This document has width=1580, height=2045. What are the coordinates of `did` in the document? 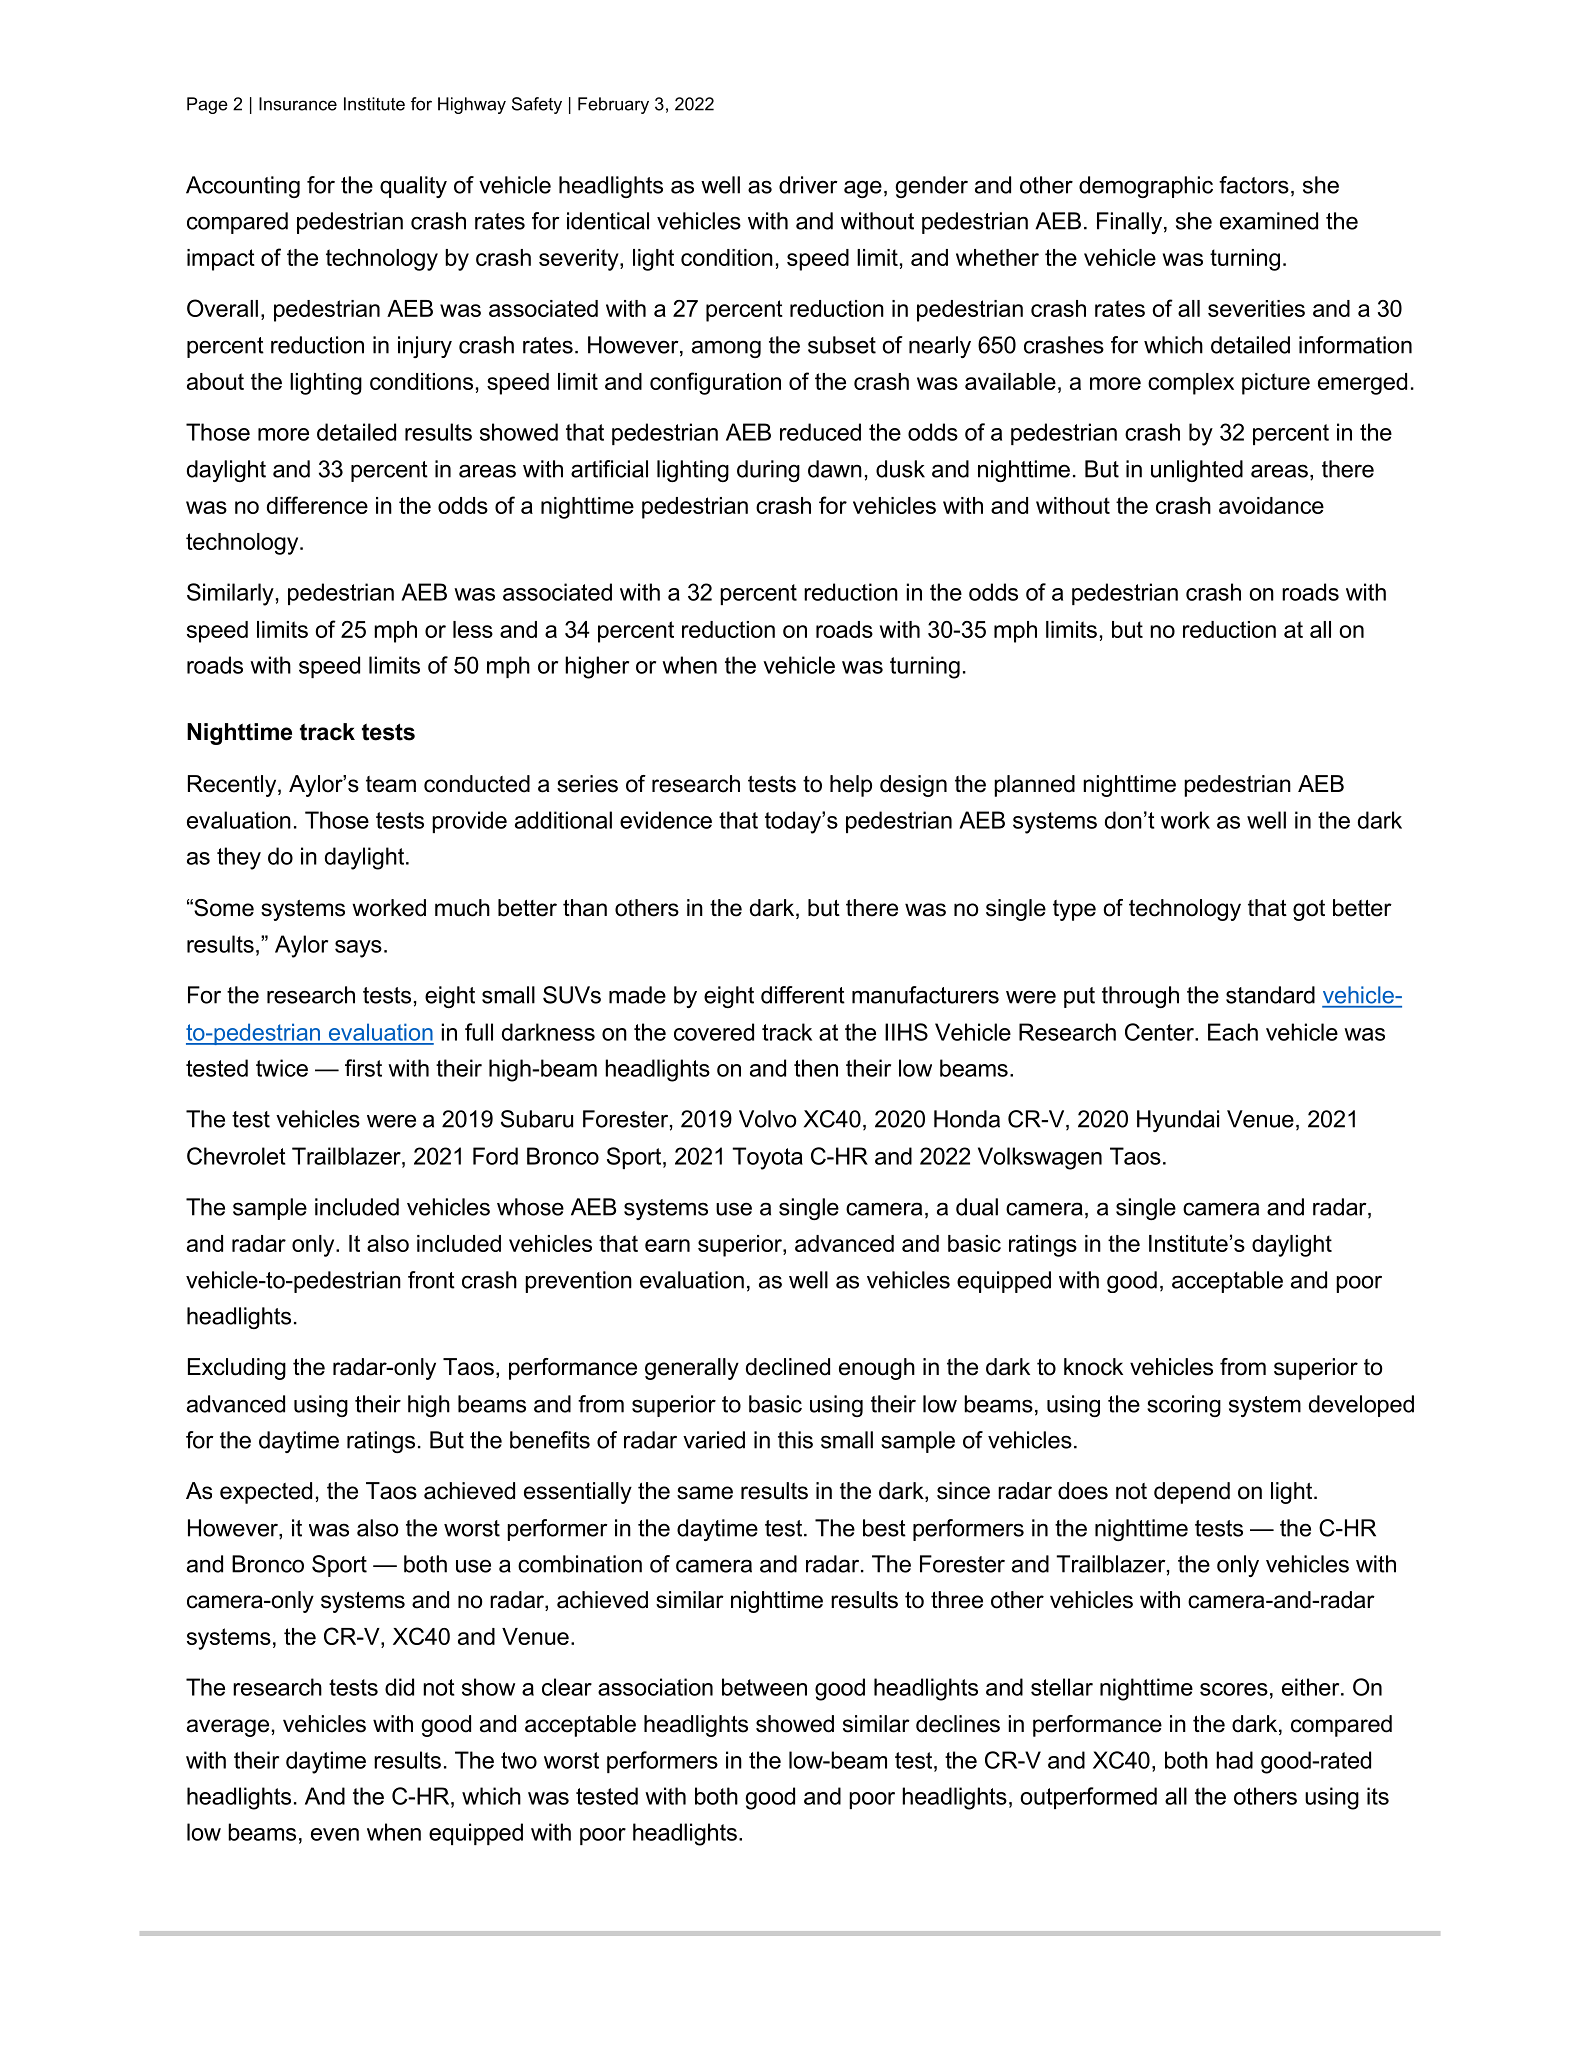 It's located at (399, 1687).
